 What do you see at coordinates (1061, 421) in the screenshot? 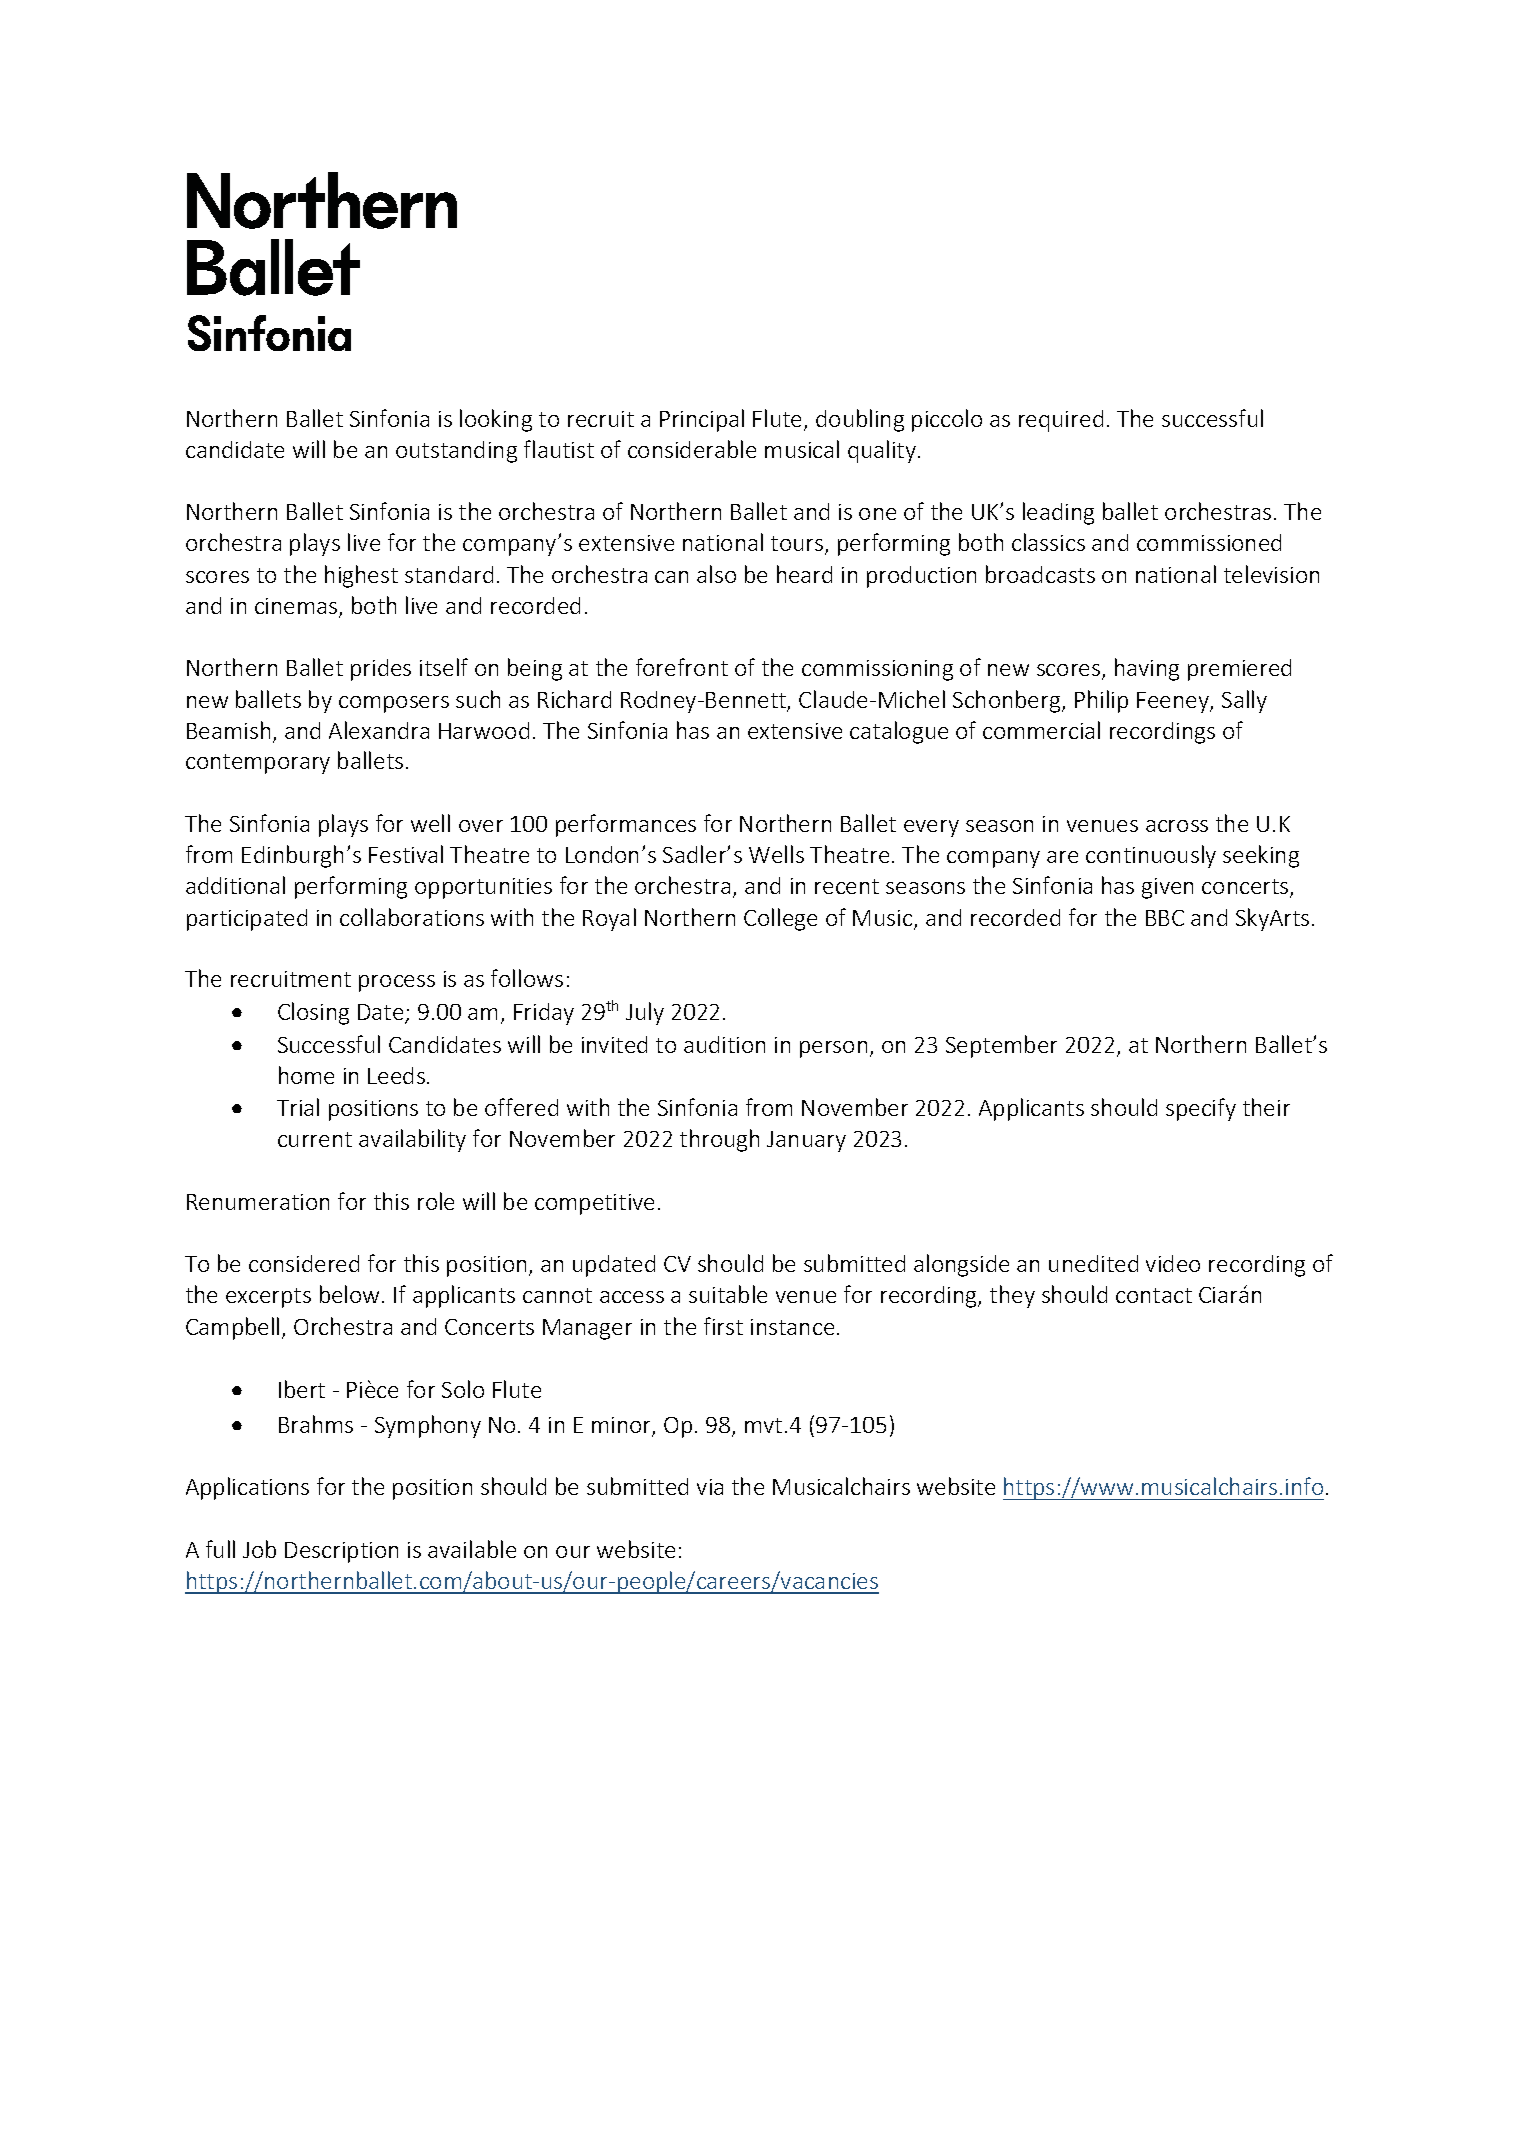
I see `required` at bounding box center [1061, 421].
